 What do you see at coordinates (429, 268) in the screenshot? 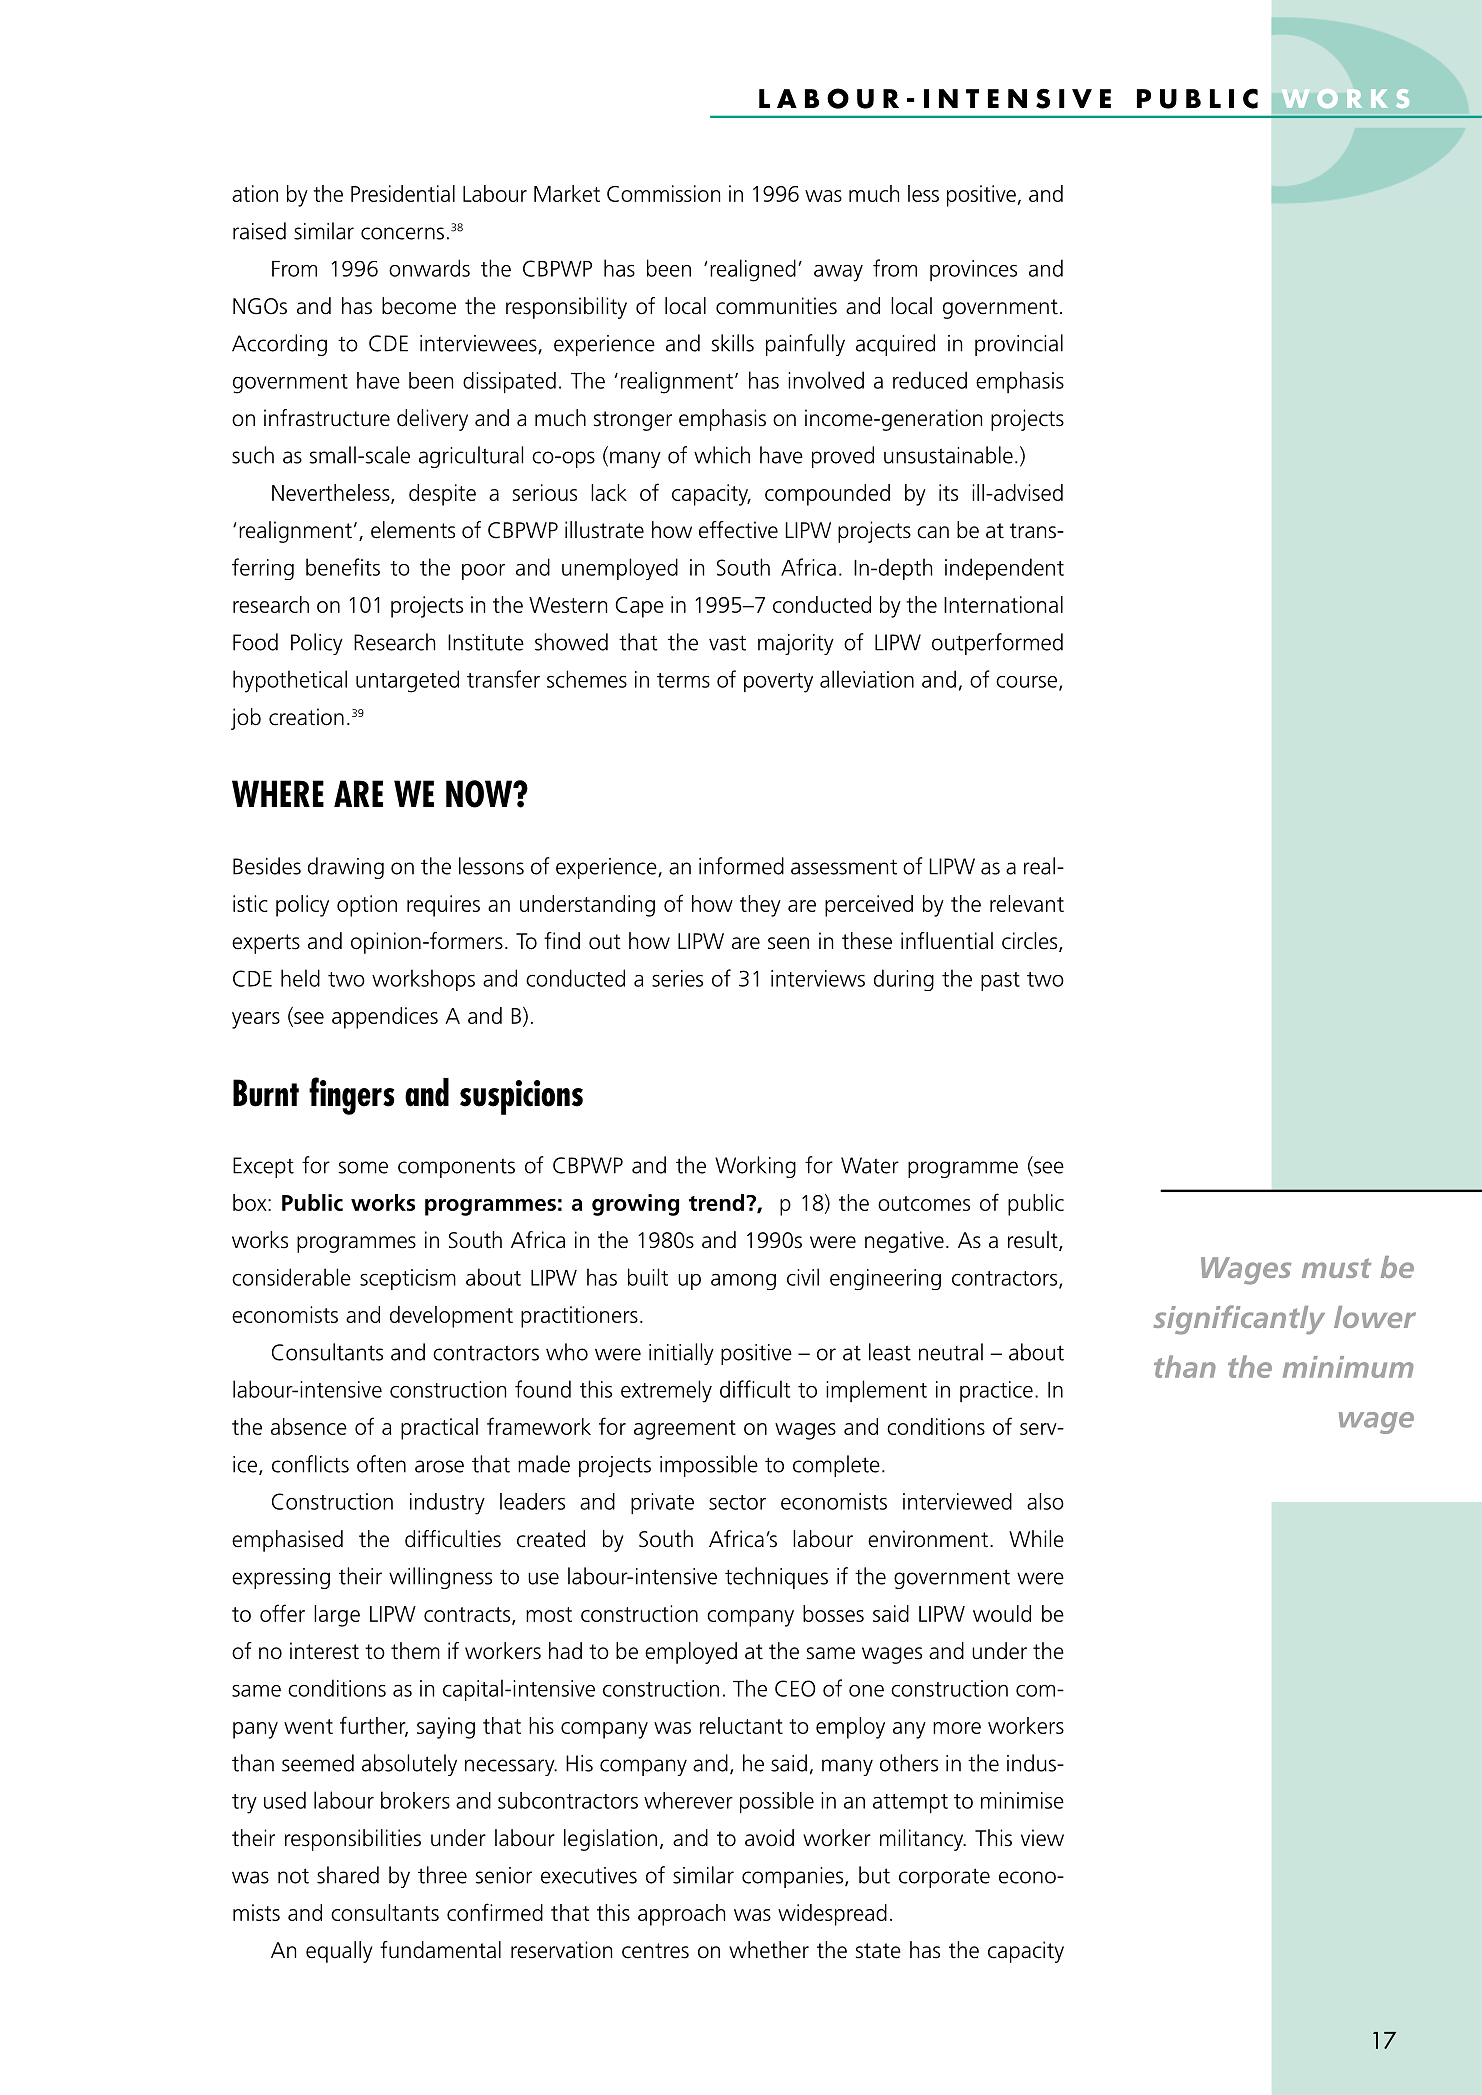
I see `onwards` at bounding box center [429, 268].
